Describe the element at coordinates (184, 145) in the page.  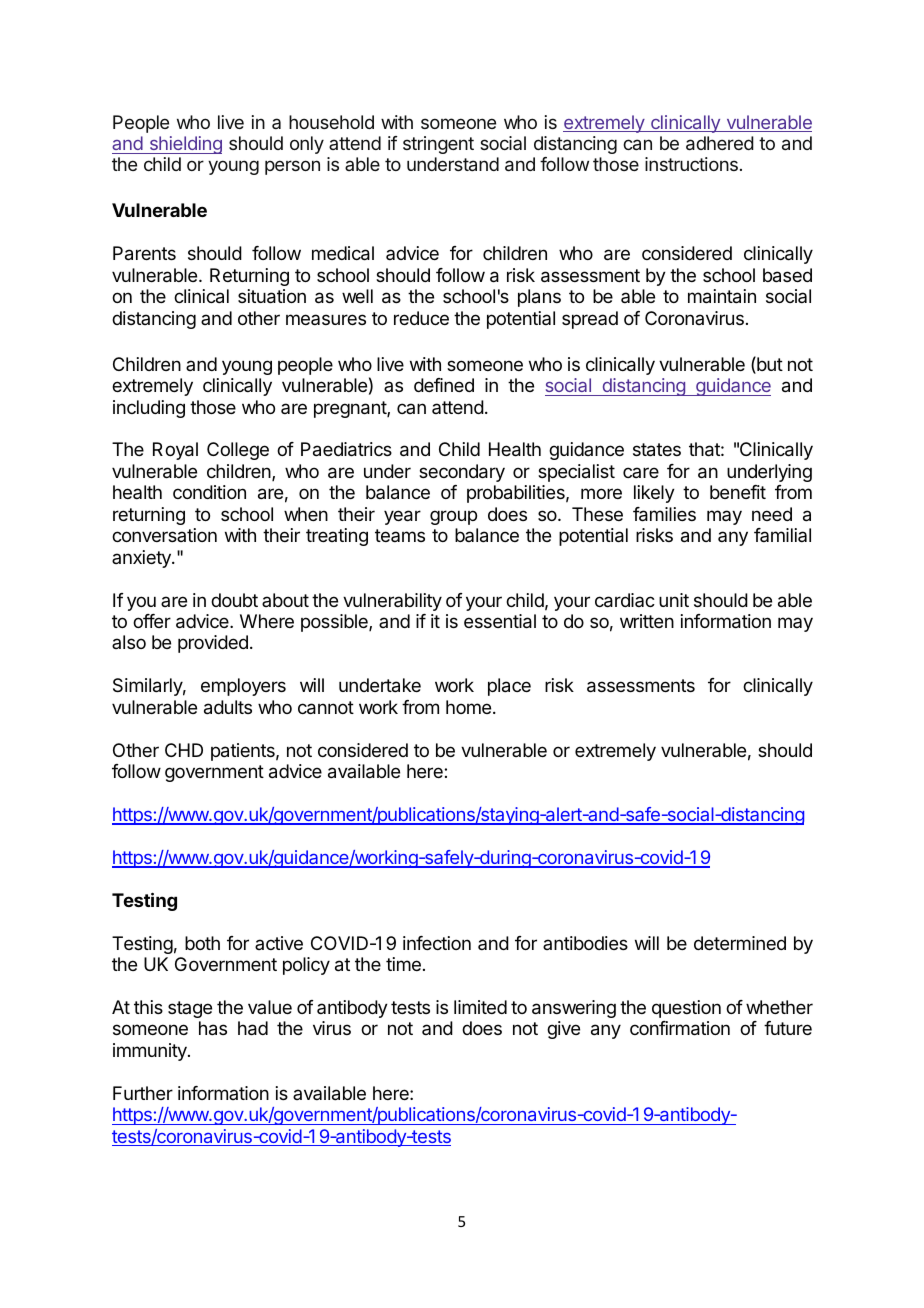
I see `shielding` at that location.
